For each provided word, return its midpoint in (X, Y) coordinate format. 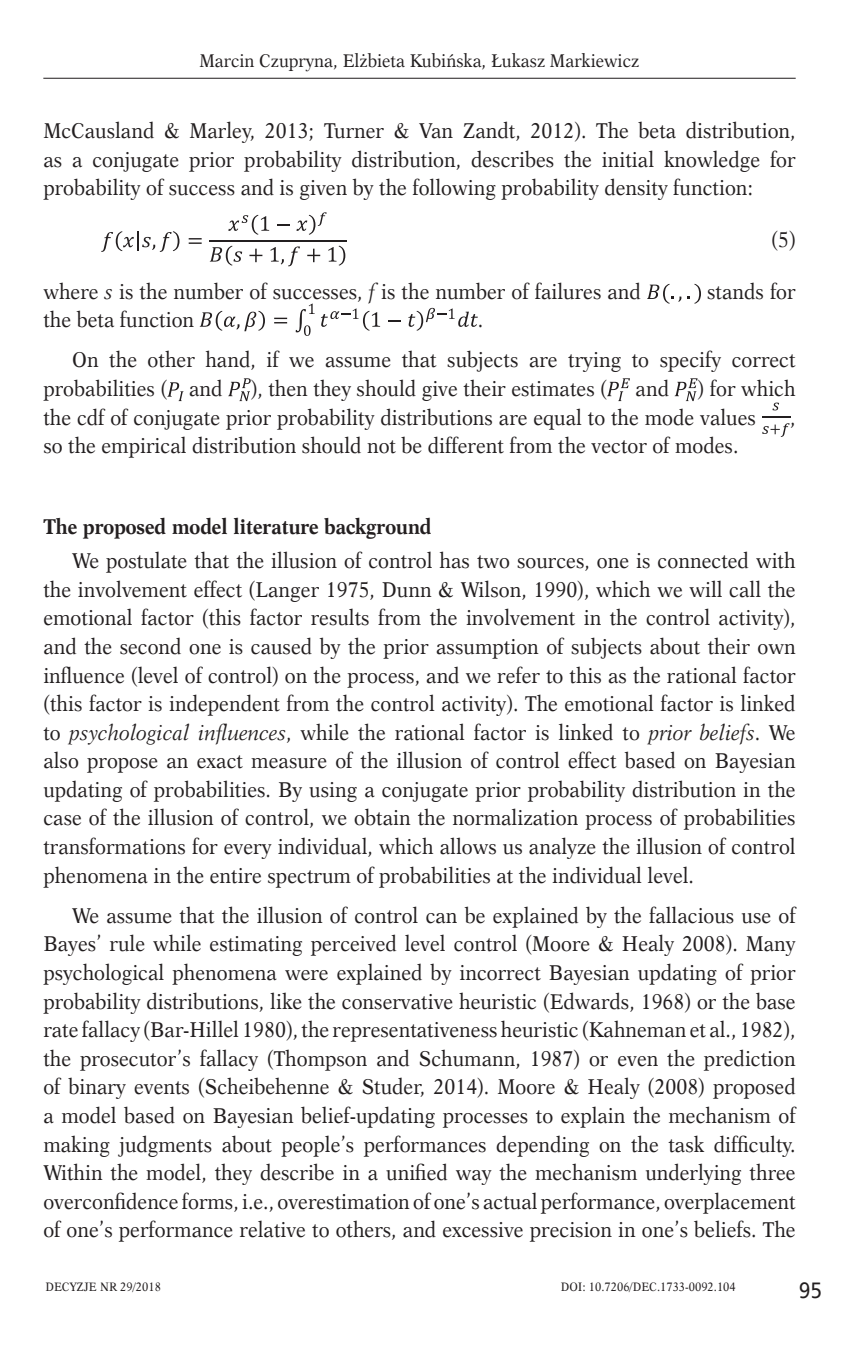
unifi (406, 1172)
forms (207, 1201)
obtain (382, 817)
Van (436, 131)
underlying (693, 1174)
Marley (222, 132)
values (727, 417)
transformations (114, 846)
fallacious (691, 915)
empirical (144, 447)
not (381, 447)
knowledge (712, 161)
